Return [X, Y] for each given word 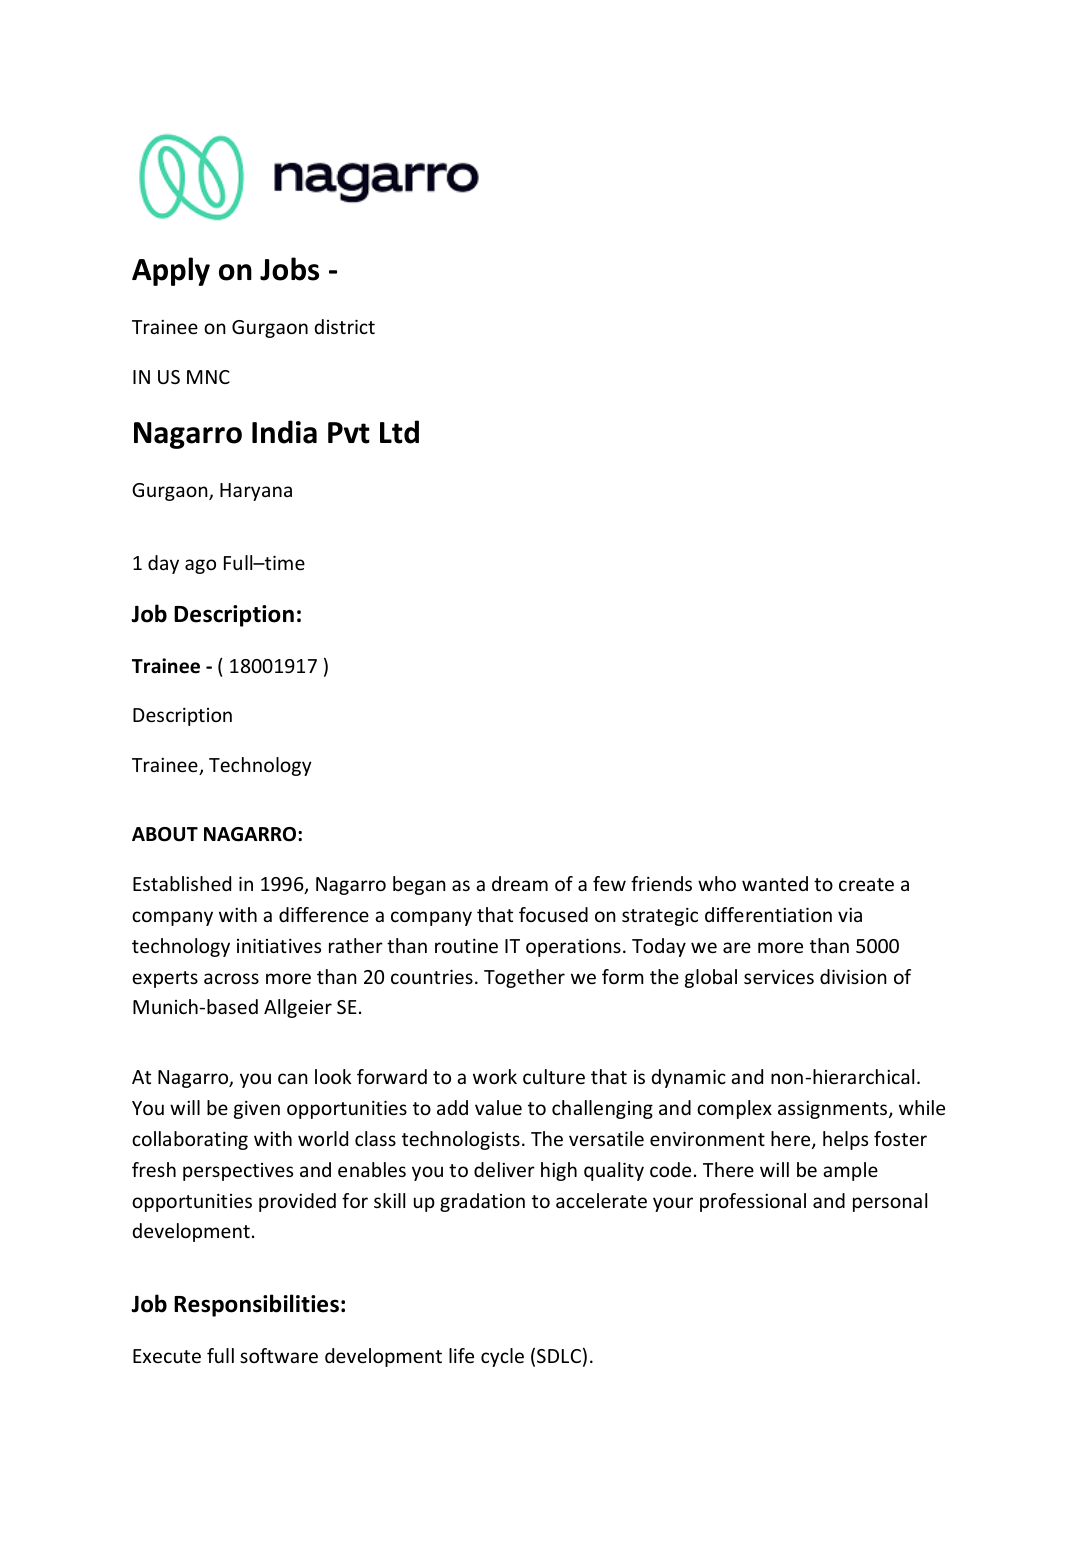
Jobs [289, 269]
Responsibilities [256, 1305]
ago [200, 566]
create [866, 884]
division [853, 976]
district [344, 326]
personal [890, 1202]
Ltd [399, 432]
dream [520, 883]
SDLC [559, 1356]
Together [524, 978]
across [231, 978]
